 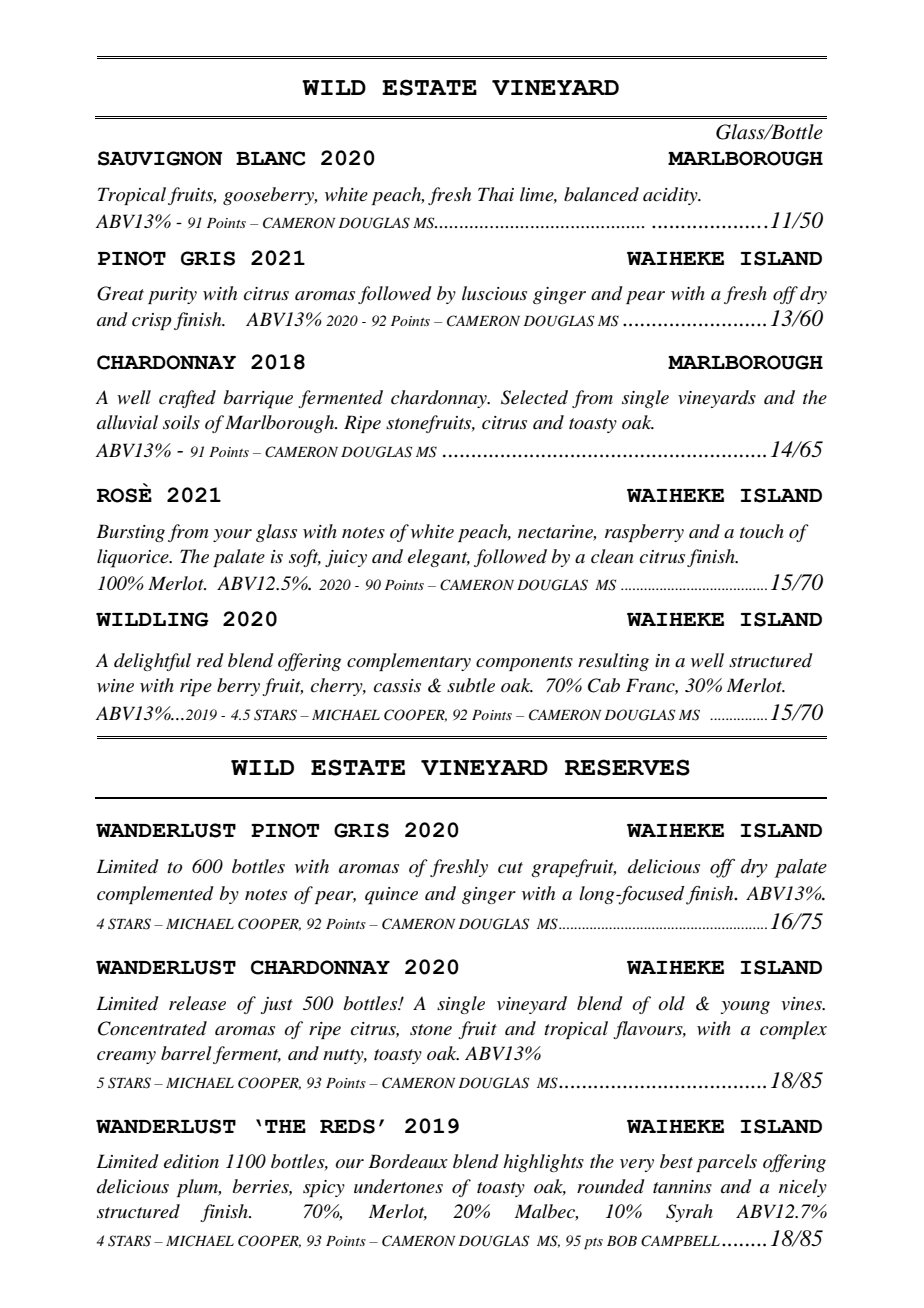 I want to click on subtle, so click(x=471, y=685).
